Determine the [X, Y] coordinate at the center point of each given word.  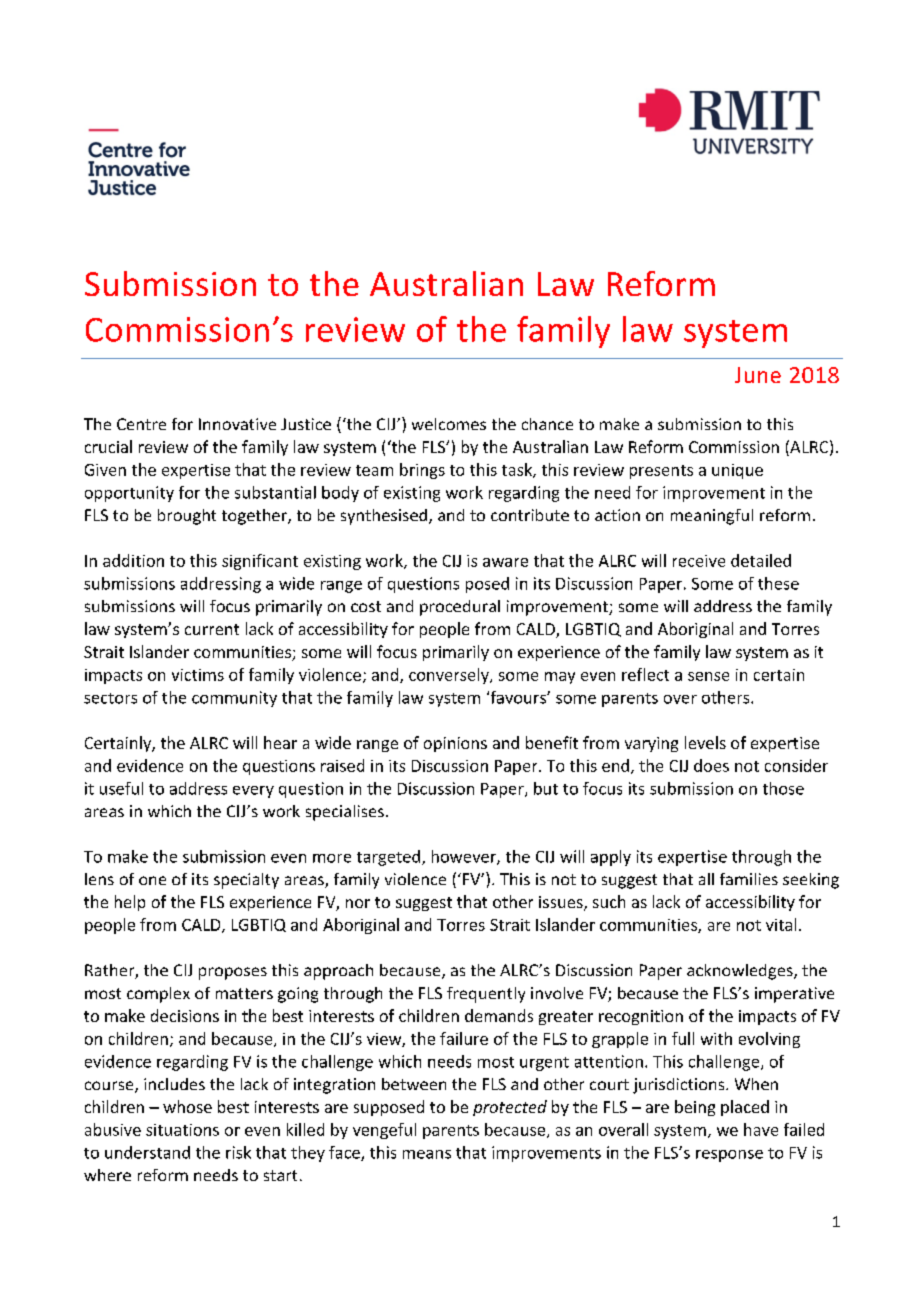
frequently [486, 995]
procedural [460, 608]
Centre [141, 424]
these [778, 583]
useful [121, 788]
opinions [455, 744]
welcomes [449, 424]
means [427, 1154]
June [758, 375]
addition [133, 560]
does [711, 765]
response [729, 1156]
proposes [233, 973]
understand [147, 1152]
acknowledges [741, 972]
